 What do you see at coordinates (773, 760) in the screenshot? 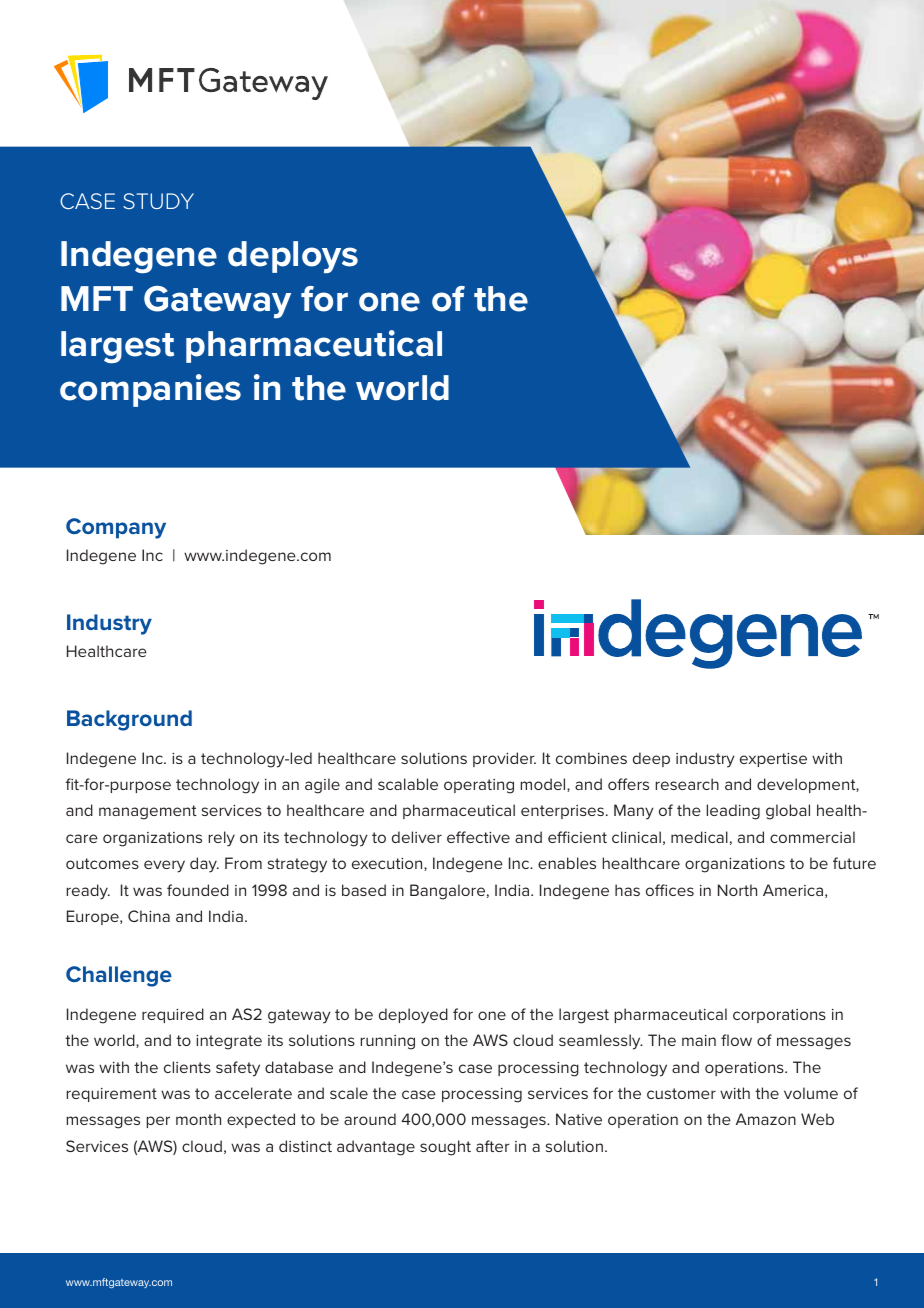
I see `expertise` at bounding box center [773, 760].
